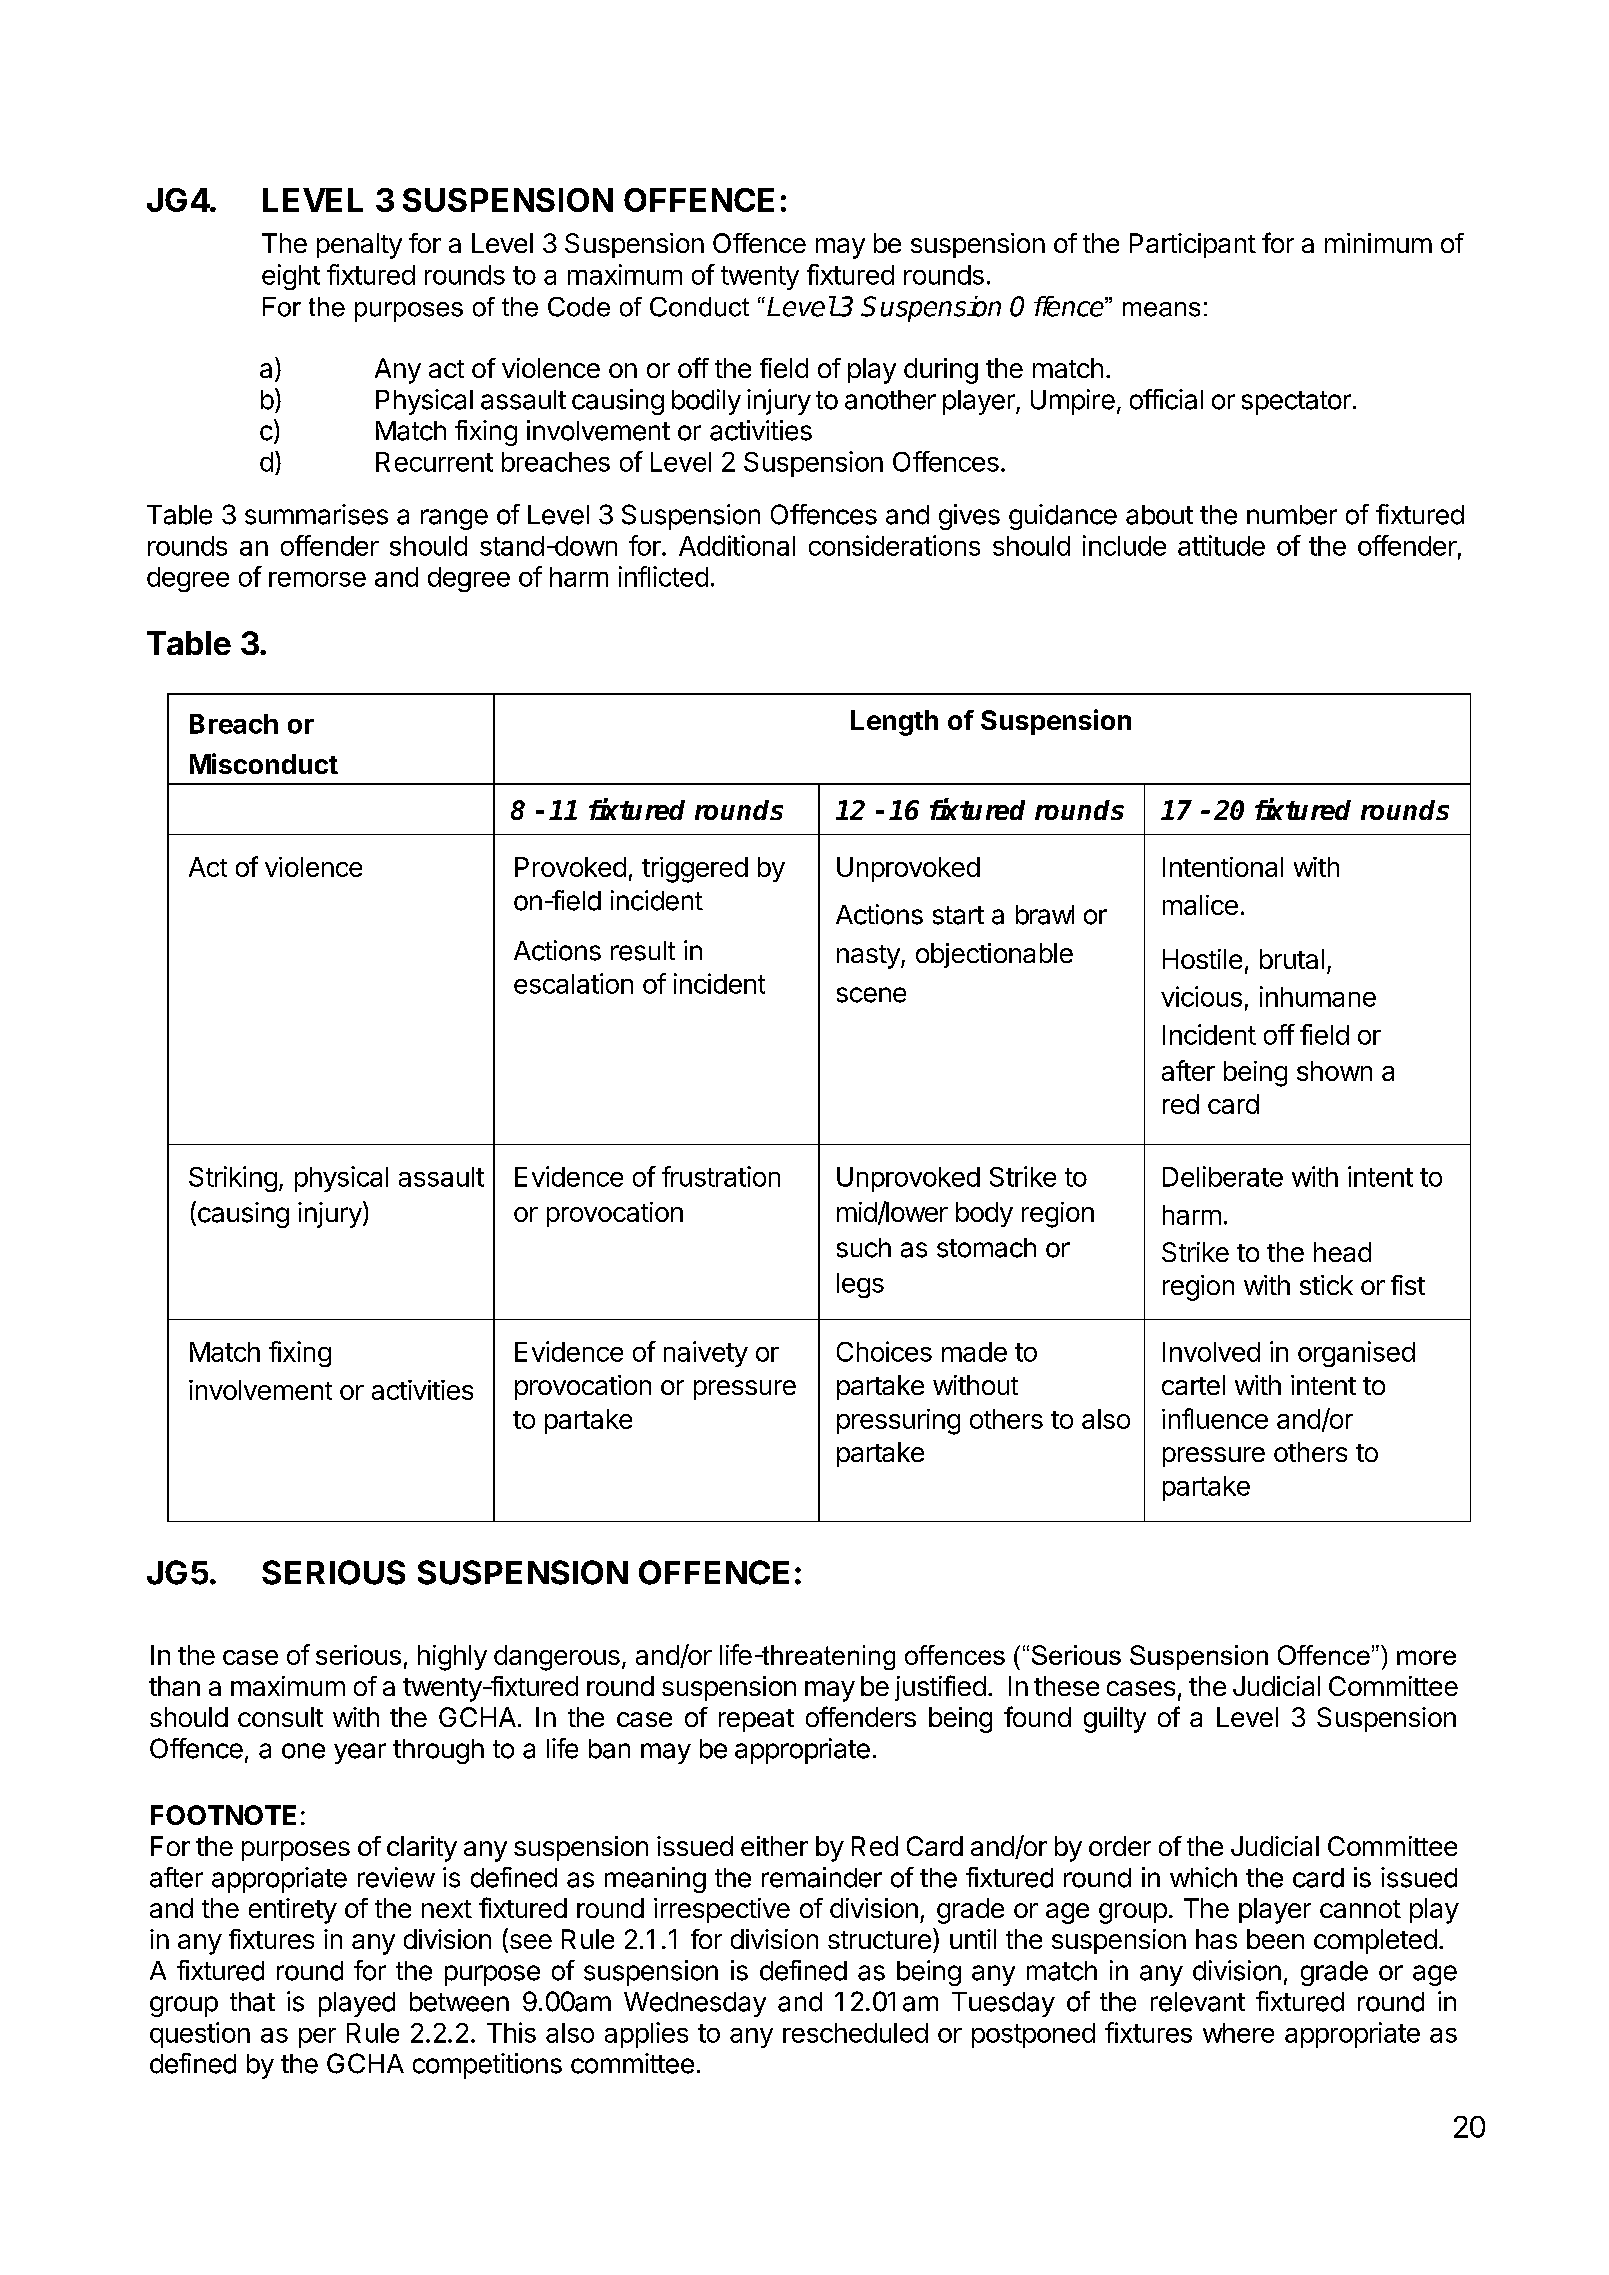 The width and height of the screenshot is (1609, 2275). Describe the element at coordinates (573, 983) in the screenshot. I see `escalation` at that location.
